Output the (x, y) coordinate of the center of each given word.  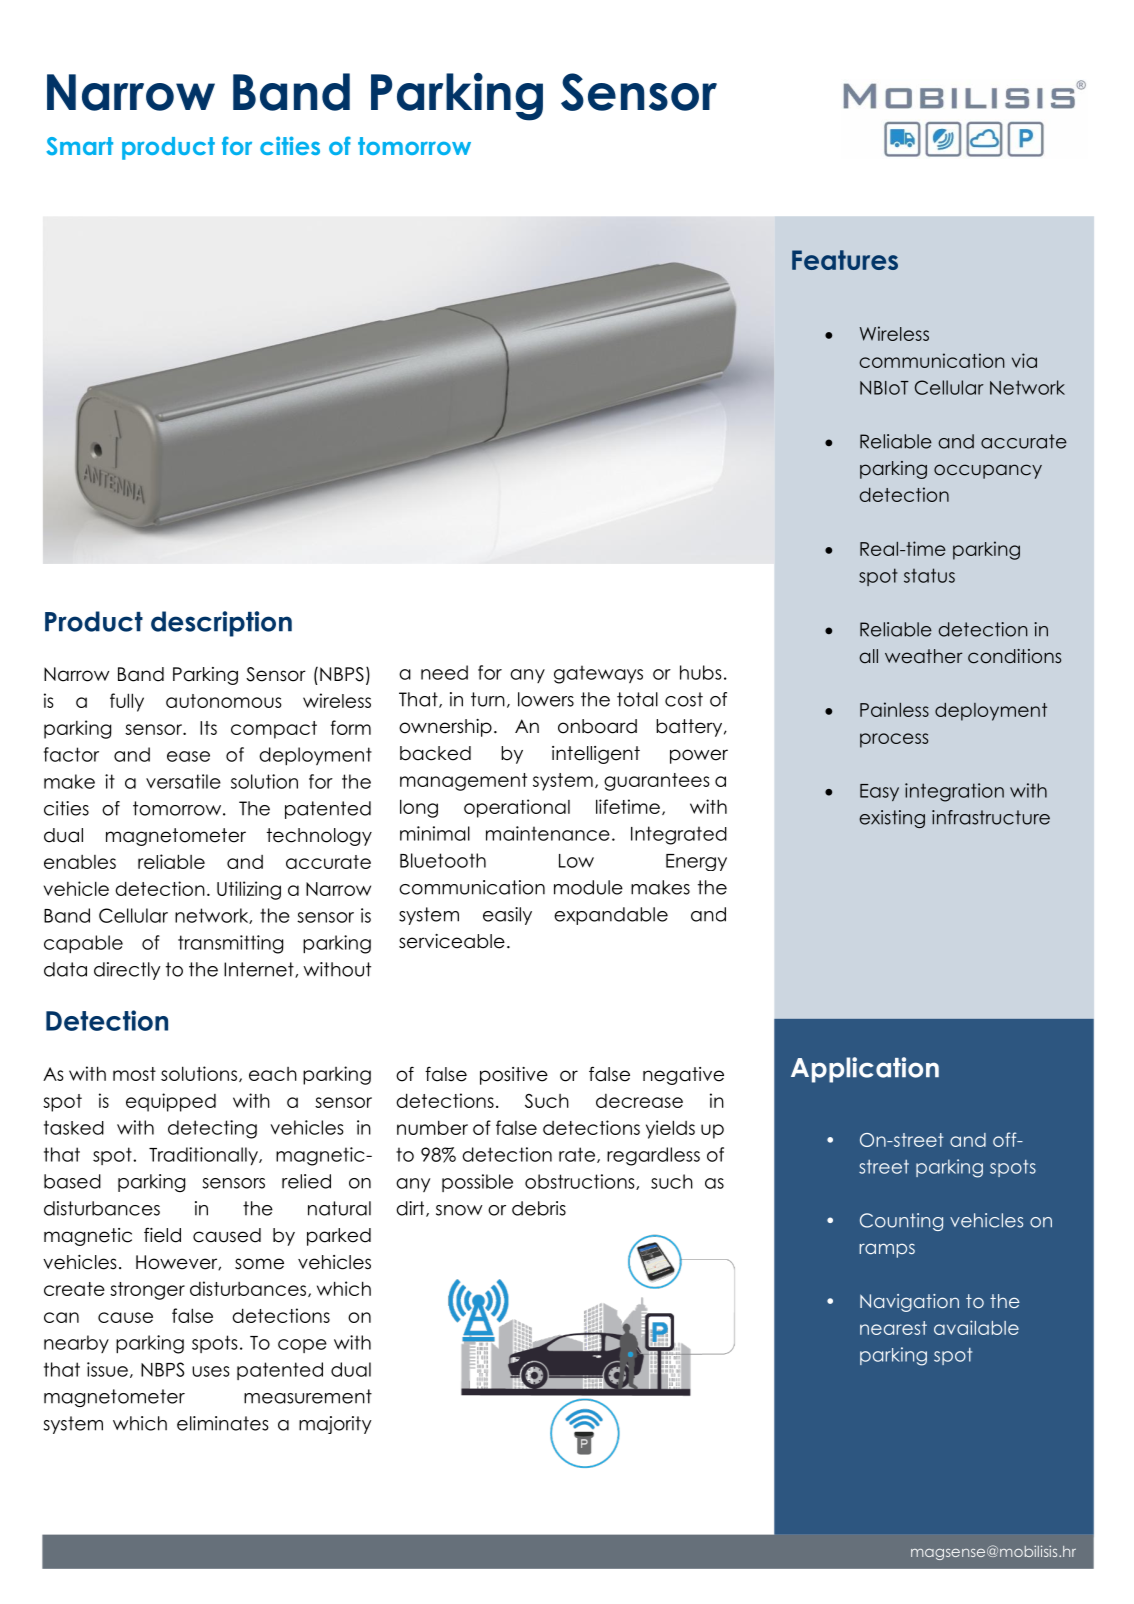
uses (211, 1371)
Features (845, 260)
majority (335, 1425)
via (1024, 360)
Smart (79, 146)
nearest (893, 1328)
